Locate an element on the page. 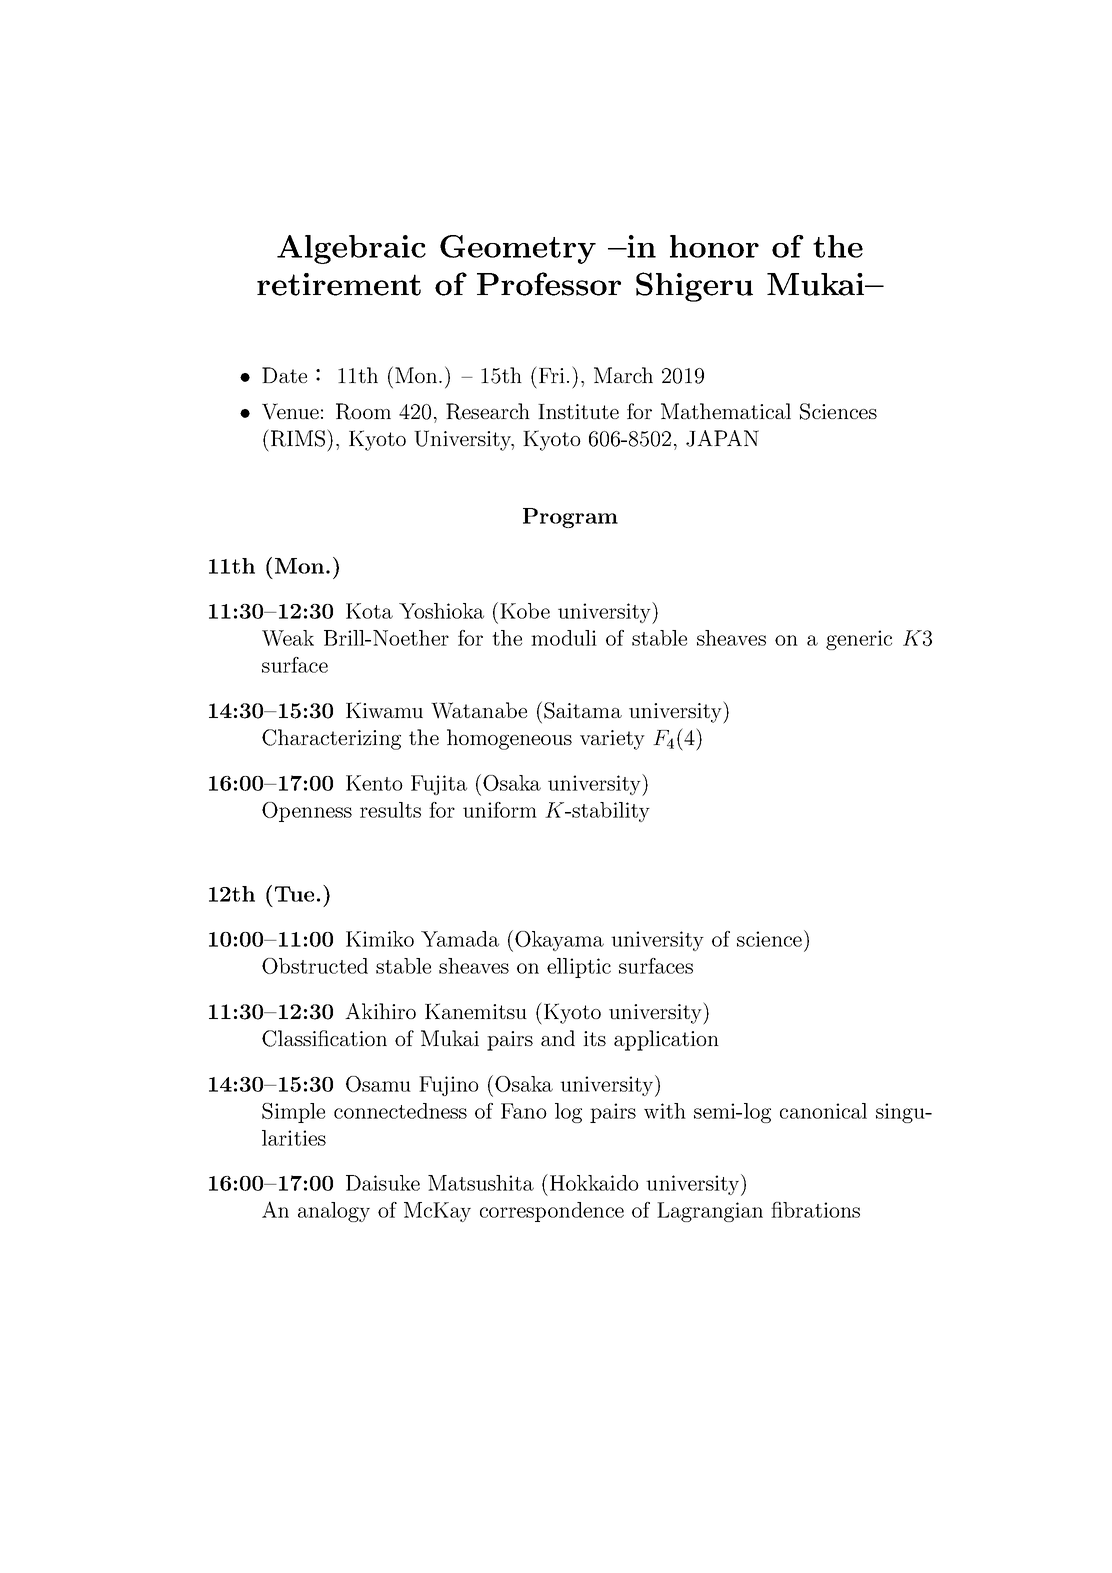 This document has width=1112, height=1573. Daisuke is located at coordinates (383, 1183).
